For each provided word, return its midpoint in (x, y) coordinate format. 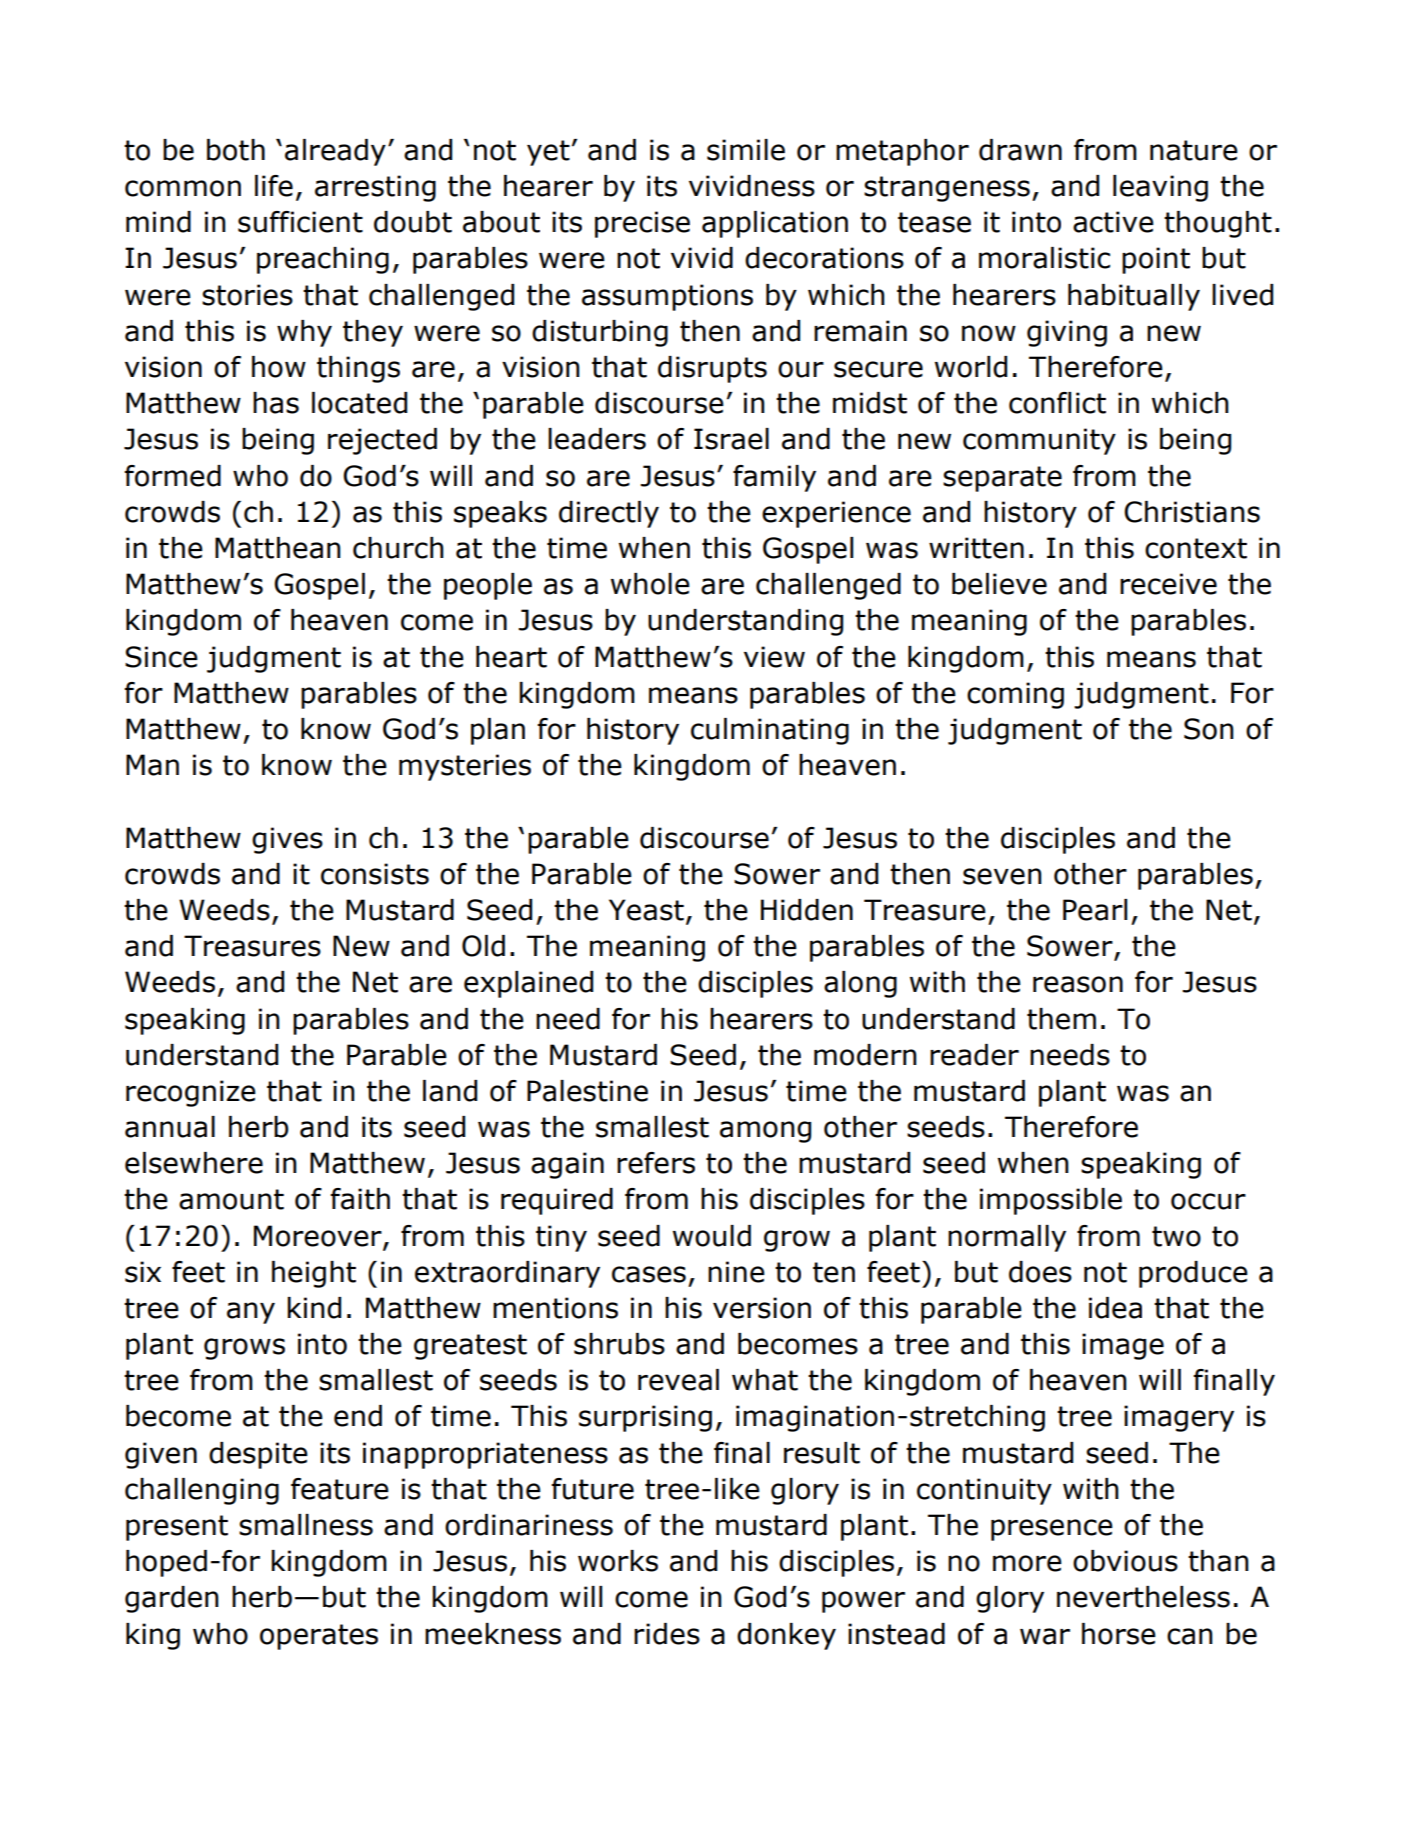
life (274, 186)
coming (1015, 695)
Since (161, 657)
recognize (191, 1093)
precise (642, 224)
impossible (1051, 1201)
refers (656, 1163)
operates (319, 1637)
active (1113, 222)
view (774, 657)
